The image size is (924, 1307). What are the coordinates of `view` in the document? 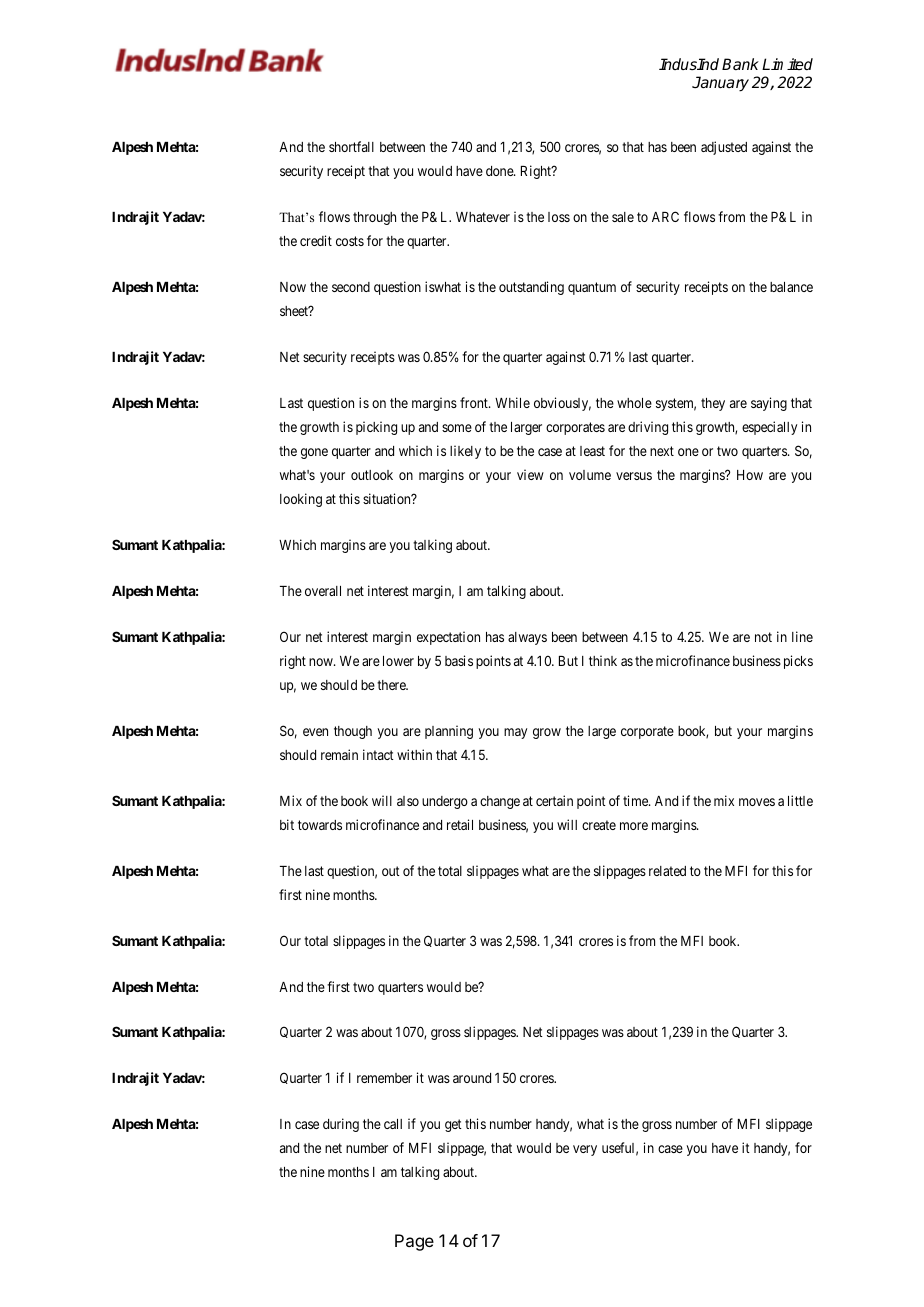 It's located at (530, 474).
